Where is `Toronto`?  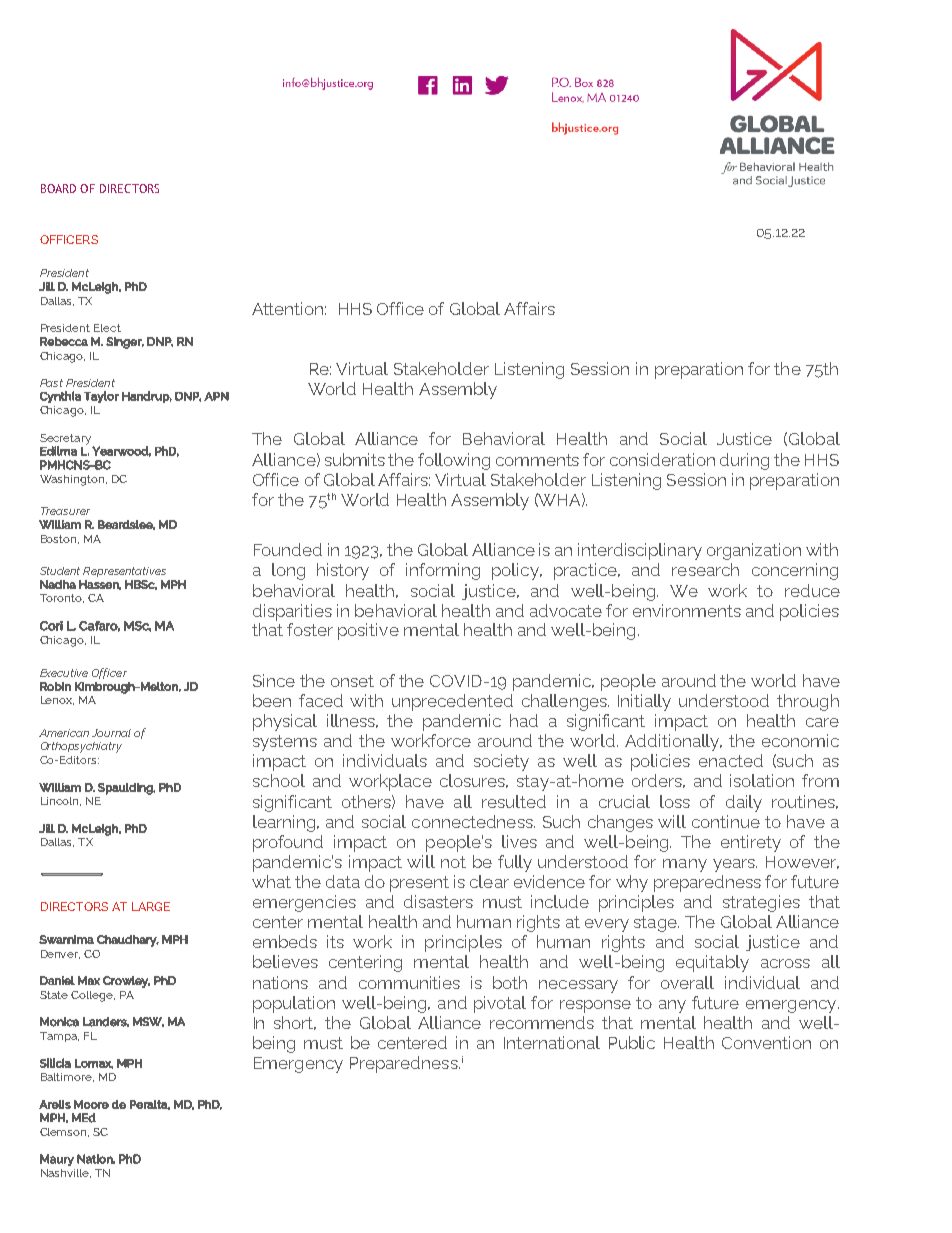
Toronto is located at coordinates (62, 598).
